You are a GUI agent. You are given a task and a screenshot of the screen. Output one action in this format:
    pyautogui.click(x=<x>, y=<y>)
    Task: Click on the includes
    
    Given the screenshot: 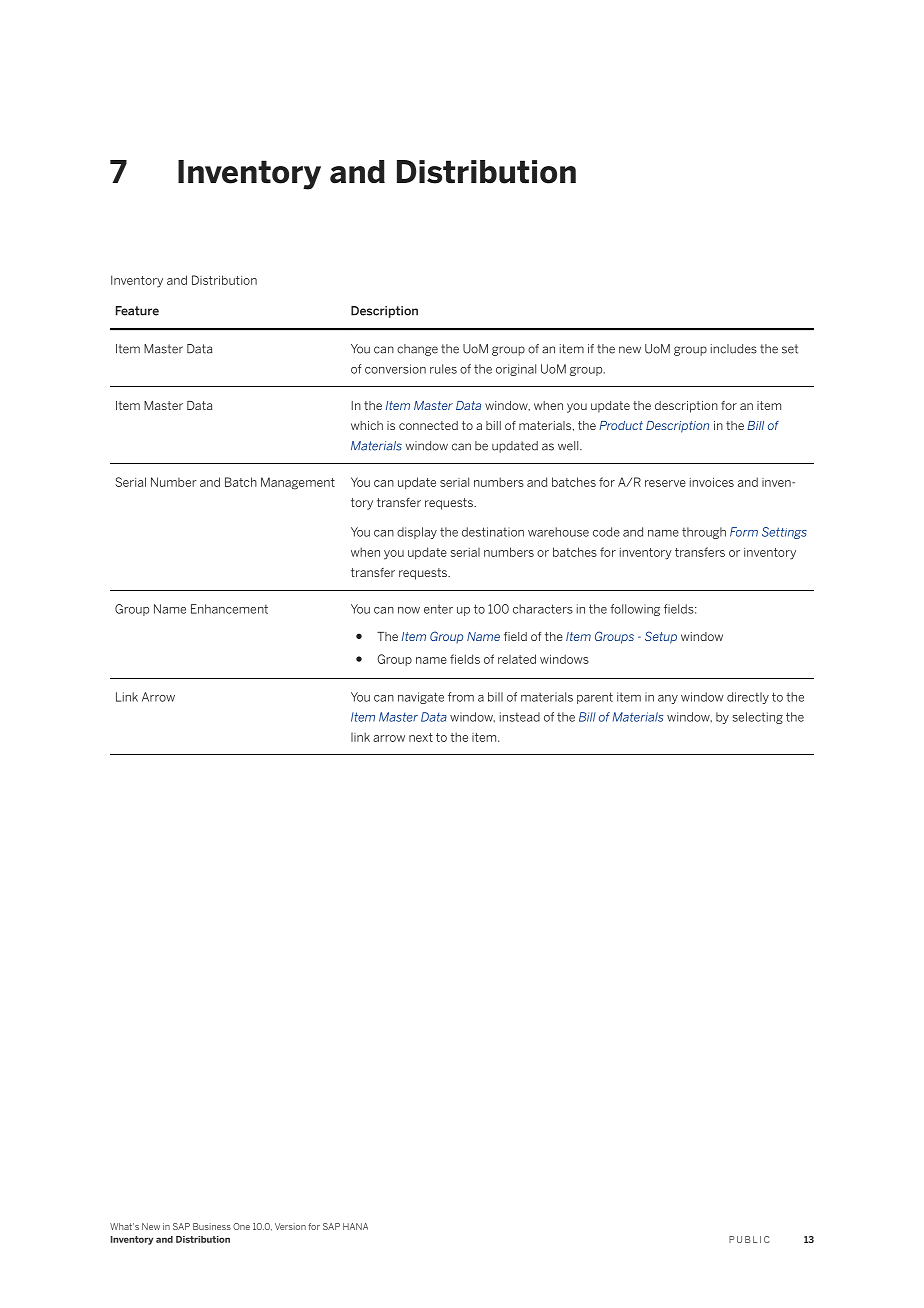 What is the action you would take?
    pyautogui.click(x=734, y=349)
